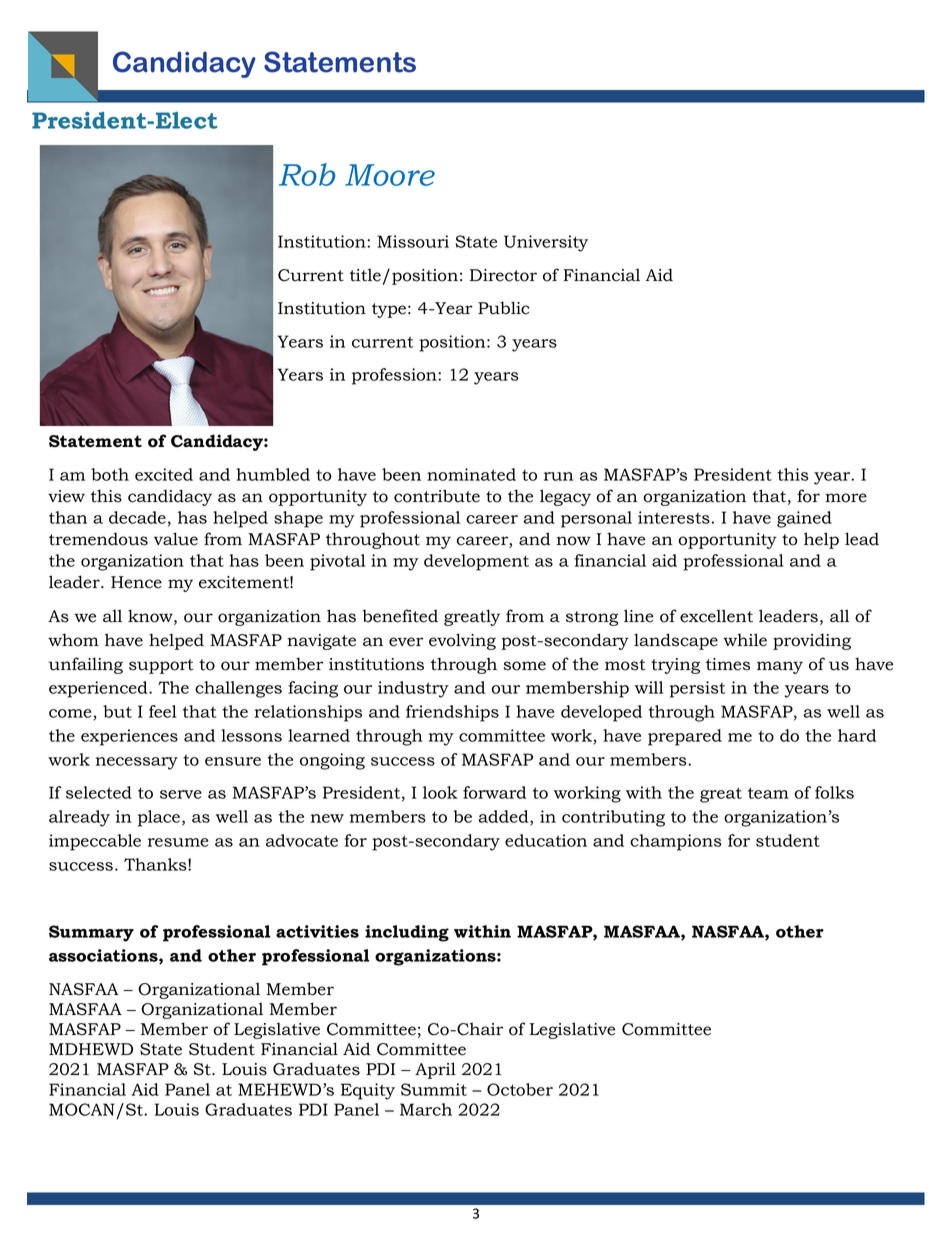 The width and height of the screenshot is (952, 1233). I want to click on education, so click(546, 840).
